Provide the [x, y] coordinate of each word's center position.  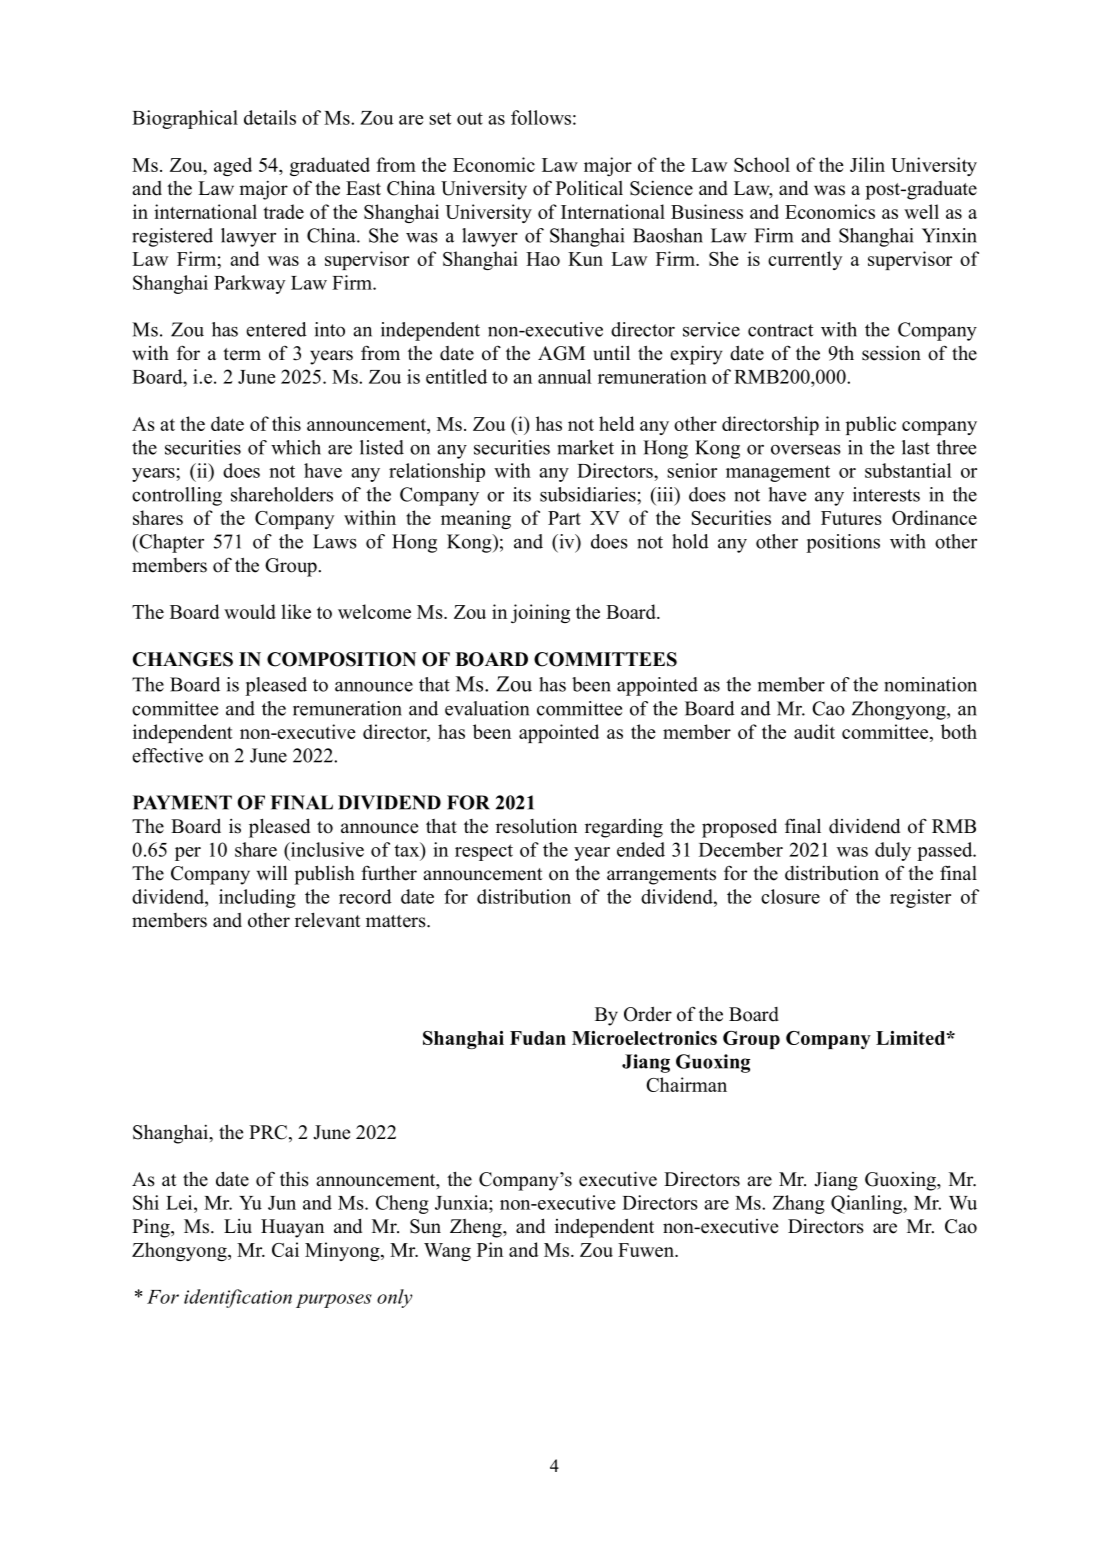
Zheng [477, 1228]
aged [233, 166]
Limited [912, 1038]
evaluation [487, 708]
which [296, 447]
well [921, 211]
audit [814, 731]
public [871, 425]
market [585, 447]
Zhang [798, 1204]
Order [648, 1014]
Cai [285, 1249]
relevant [328, 920]
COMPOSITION [341, 659]
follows [541, 117]
